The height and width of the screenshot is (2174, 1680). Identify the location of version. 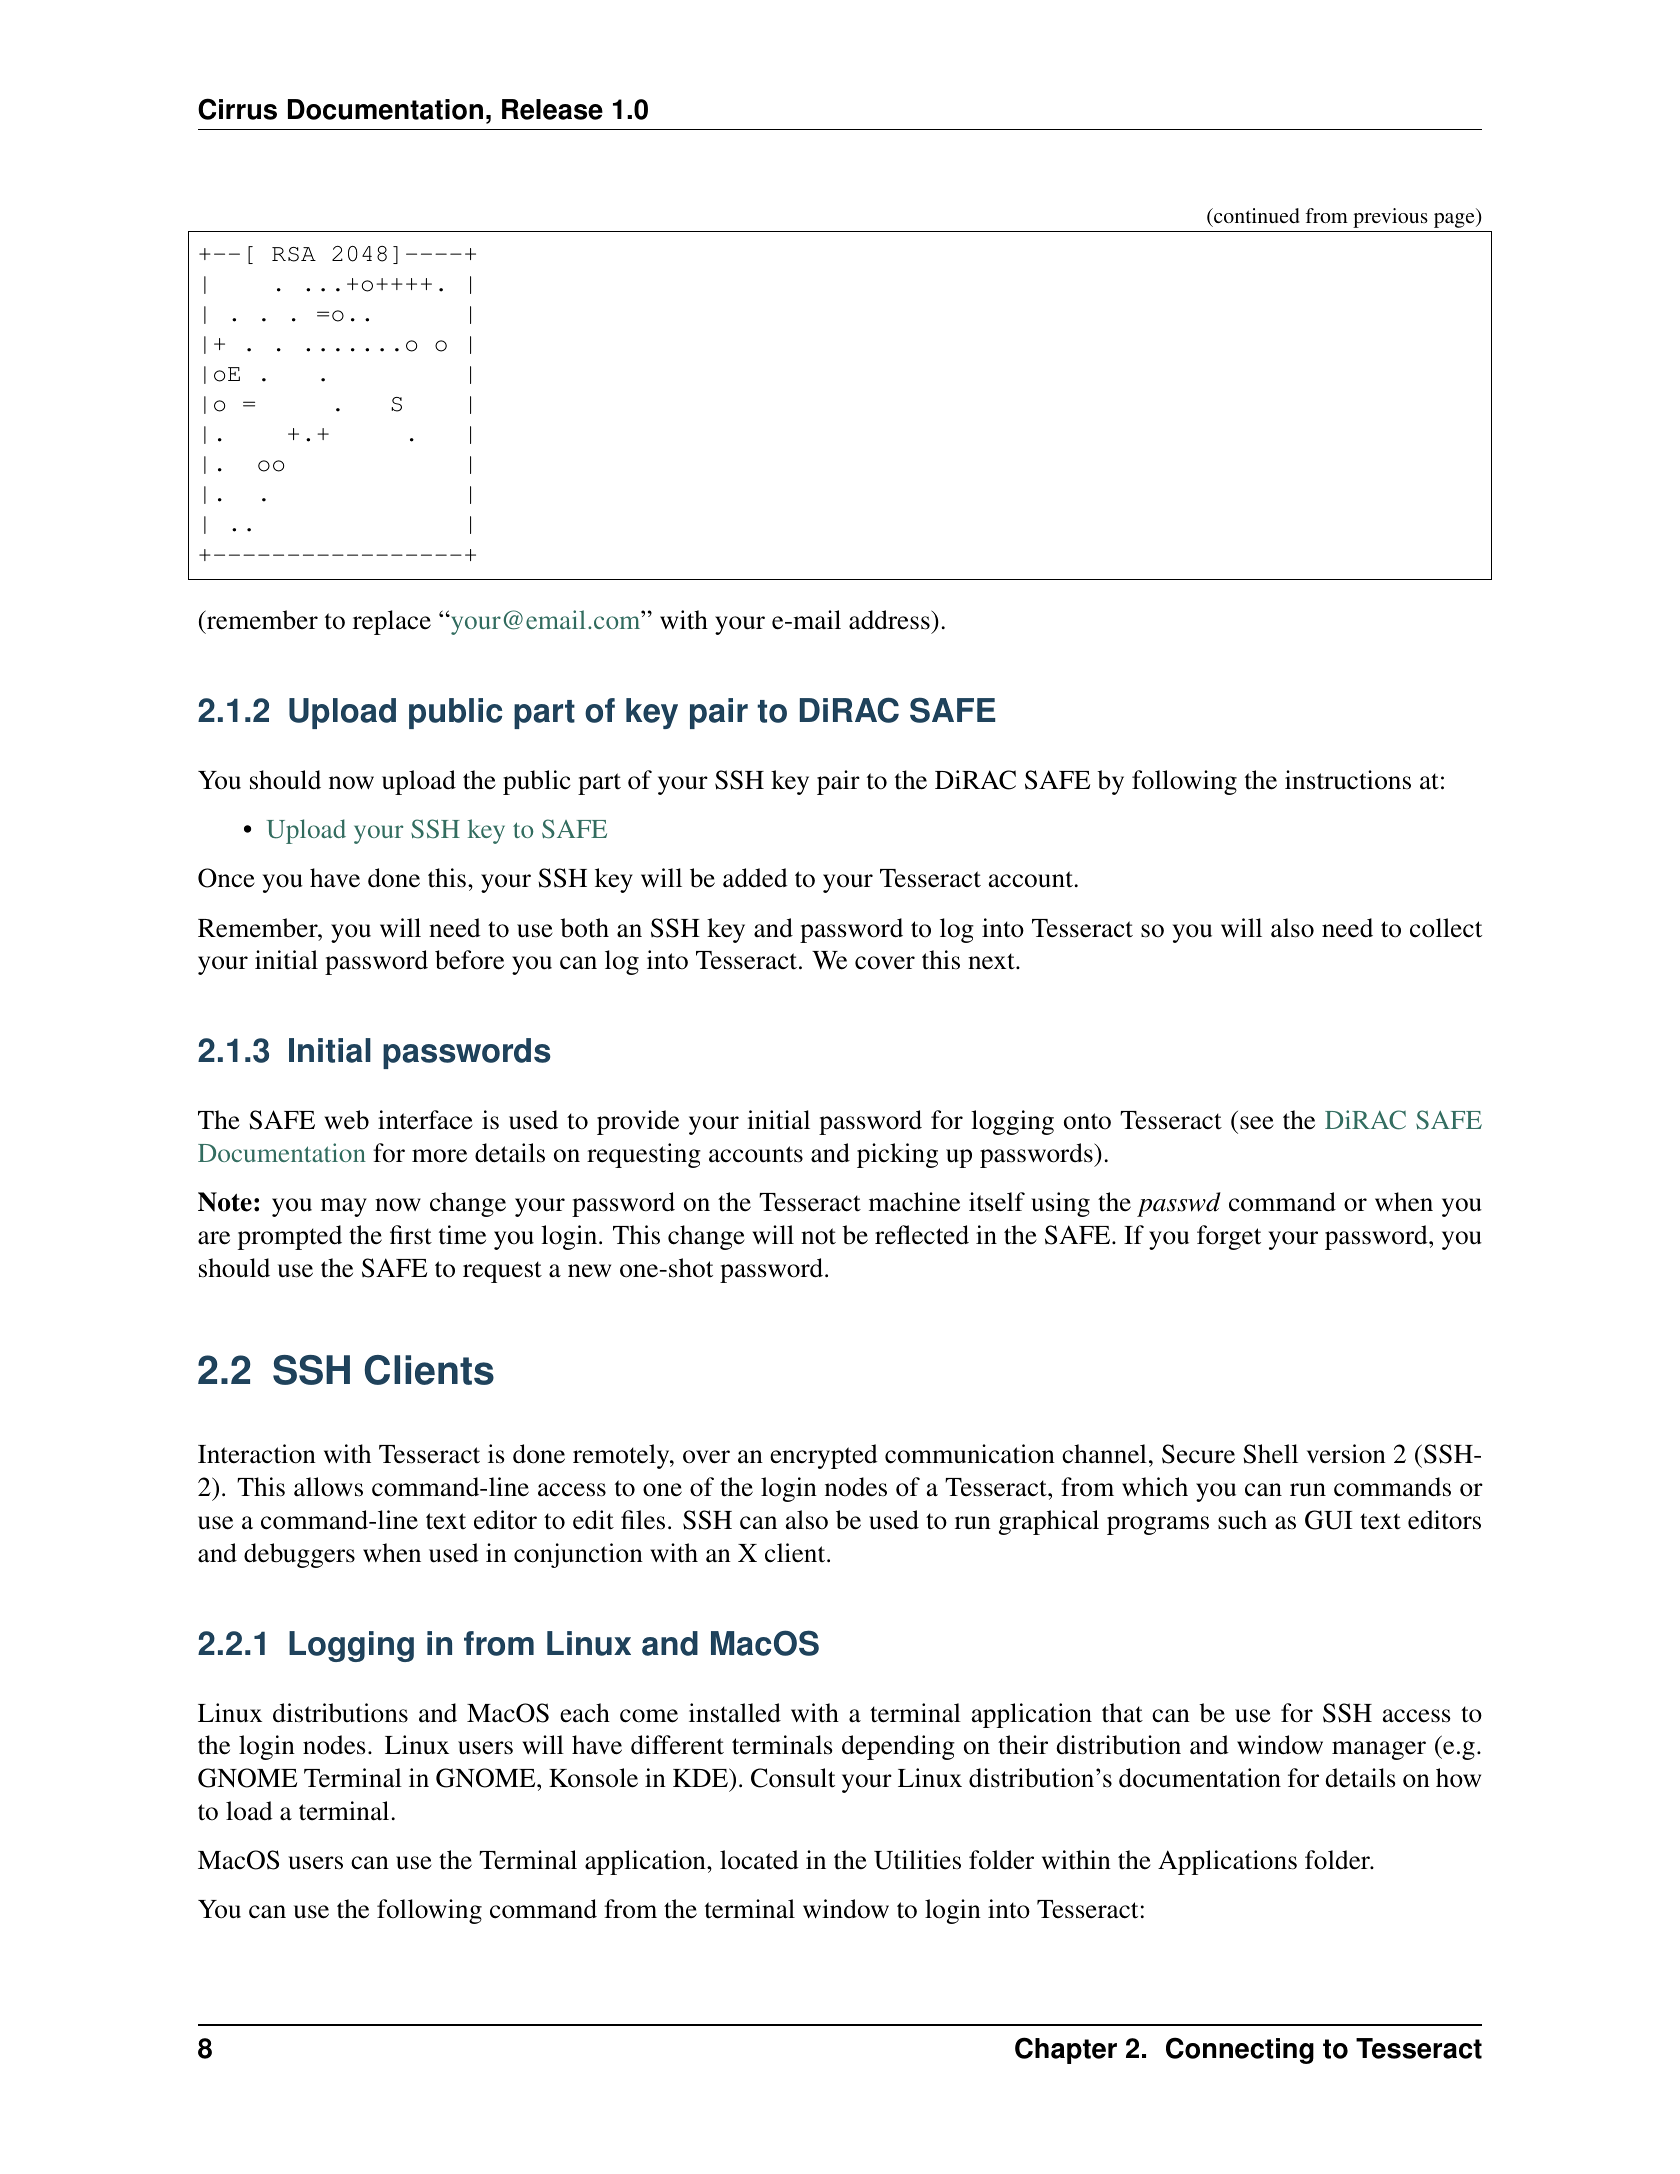
(1346, 1454).
